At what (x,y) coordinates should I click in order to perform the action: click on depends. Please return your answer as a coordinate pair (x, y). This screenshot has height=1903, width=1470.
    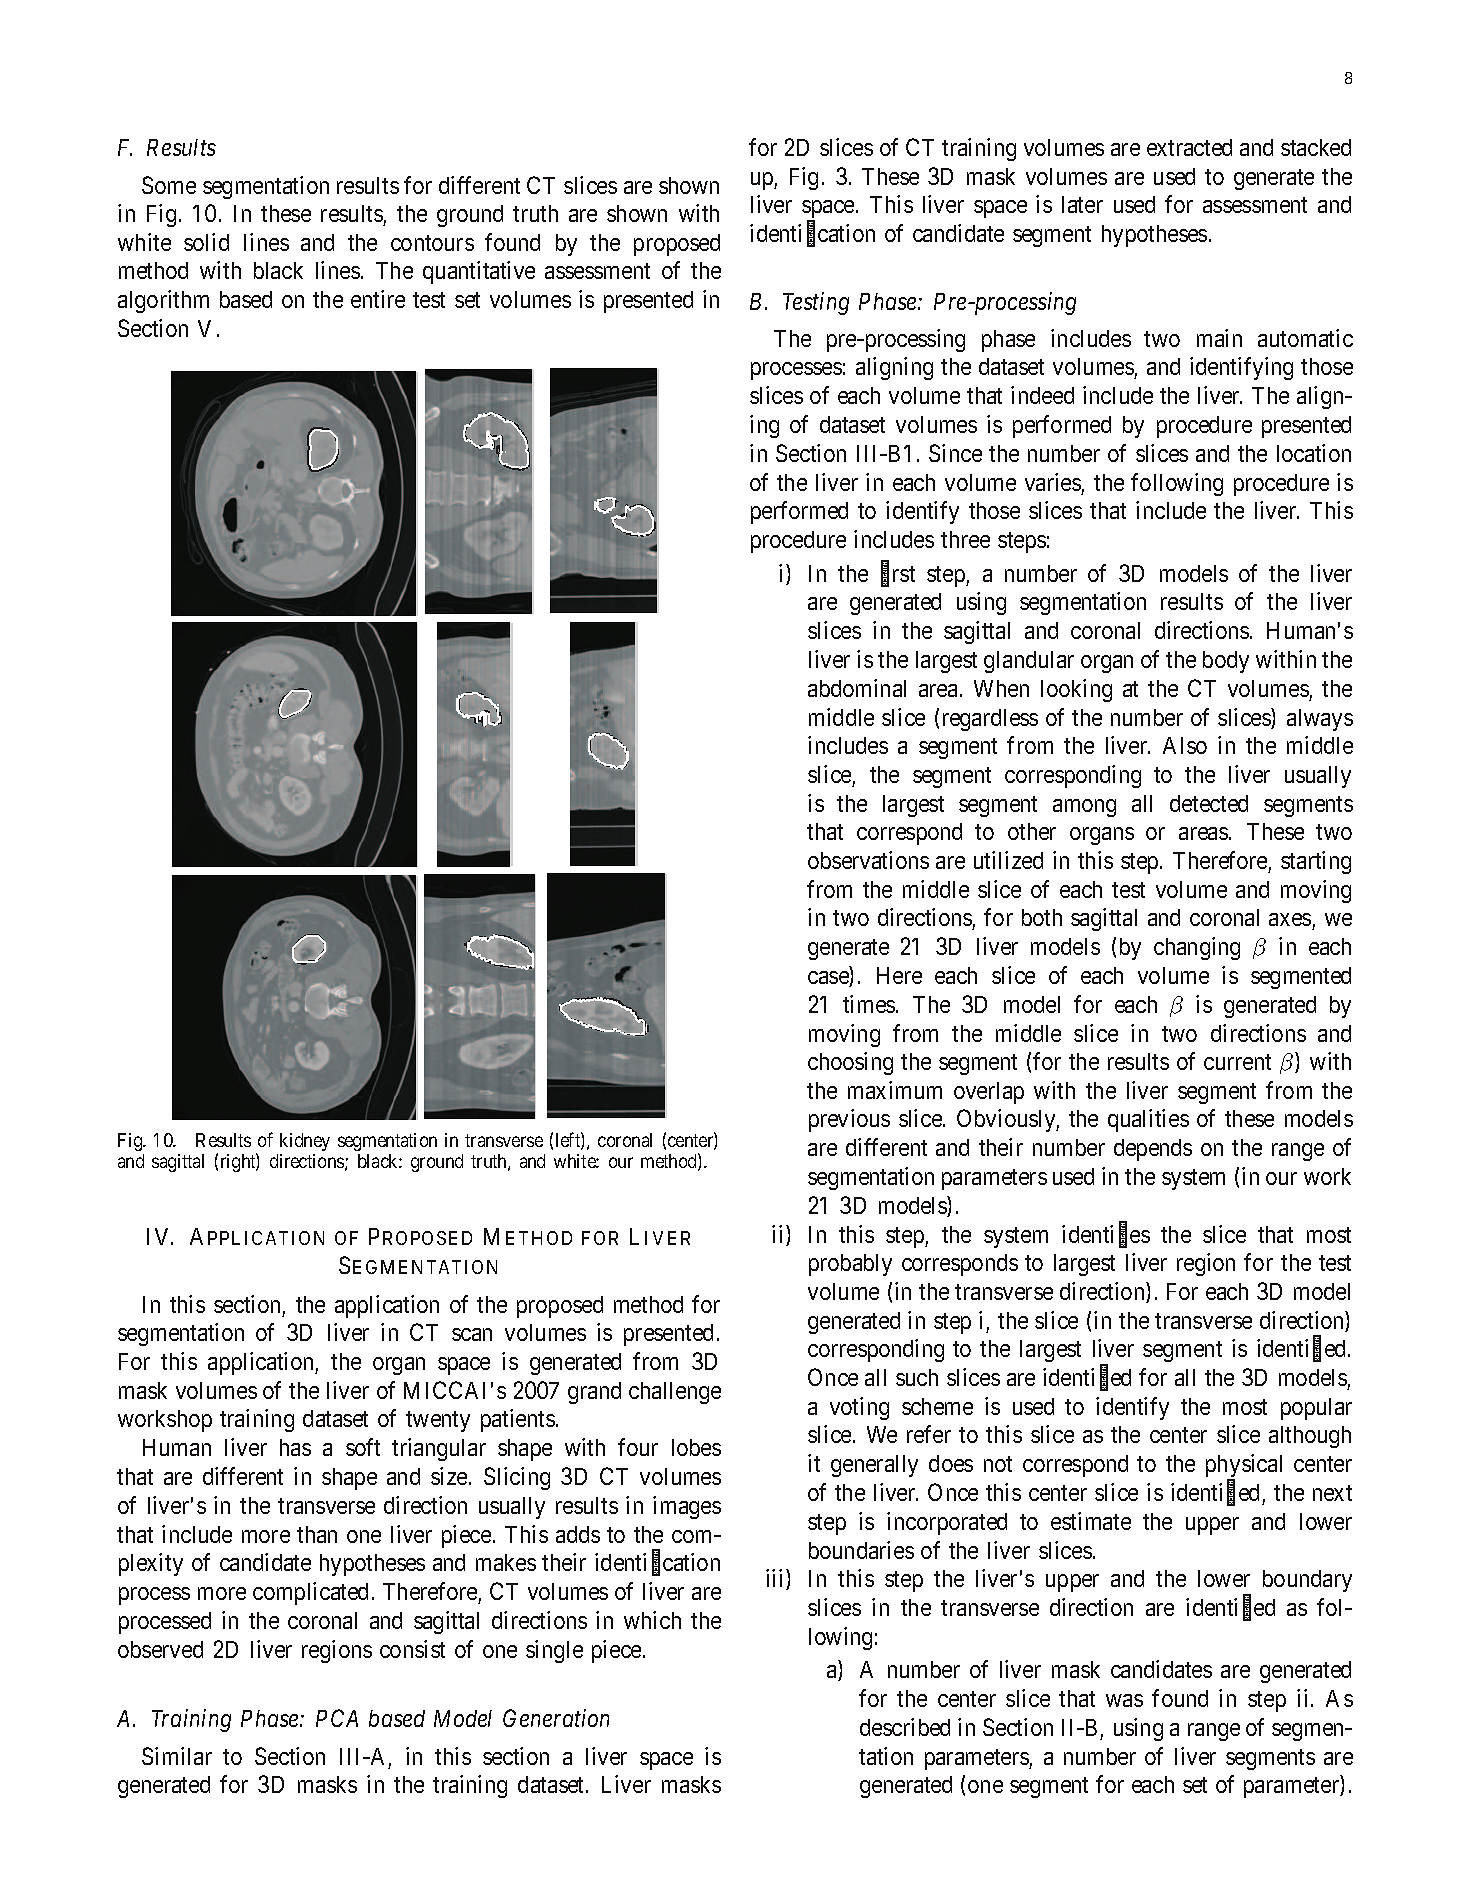
    Looking at the image, I should click on (1153, 1150).
